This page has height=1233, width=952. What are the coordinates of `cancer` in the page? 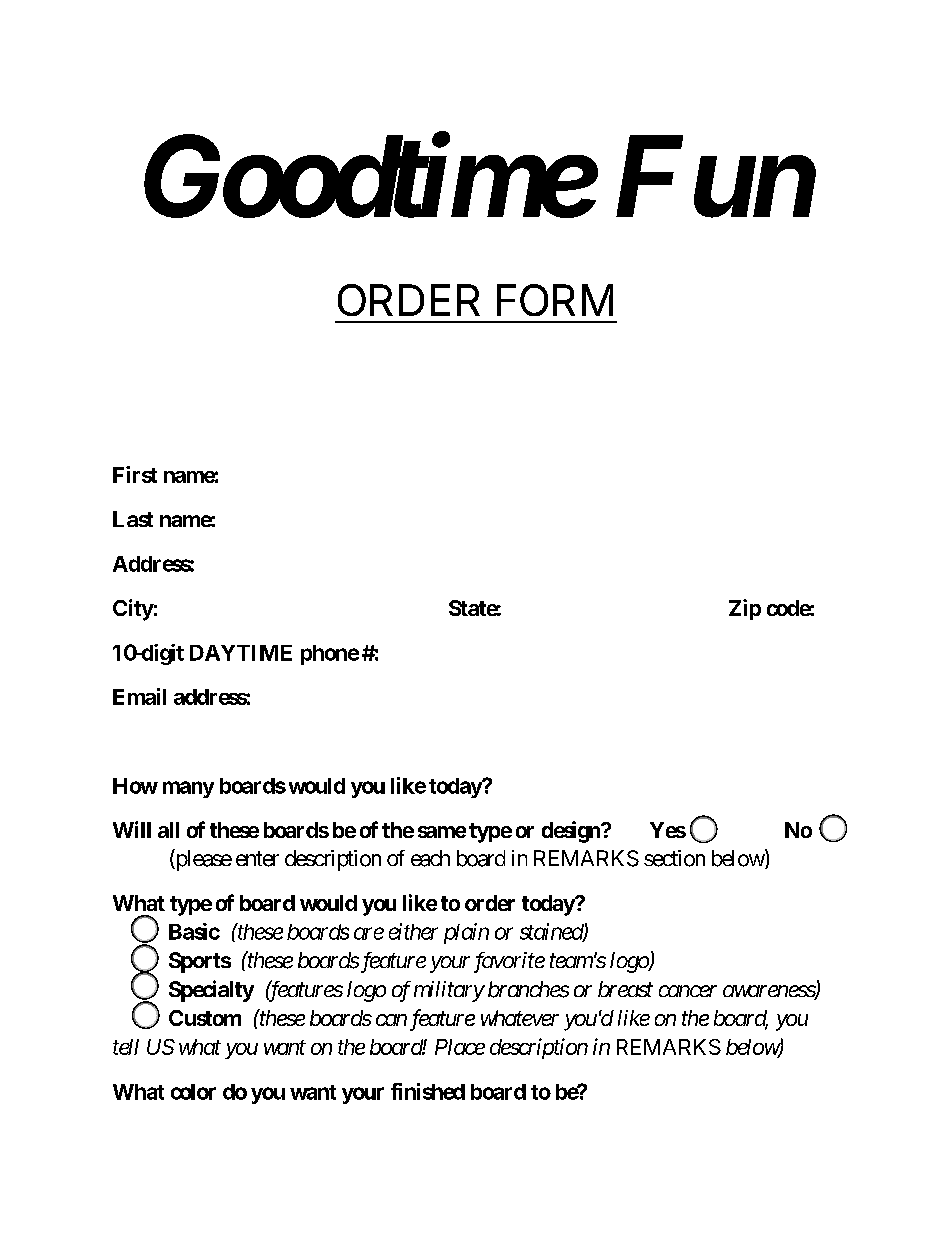 It's located at (688, 991).
